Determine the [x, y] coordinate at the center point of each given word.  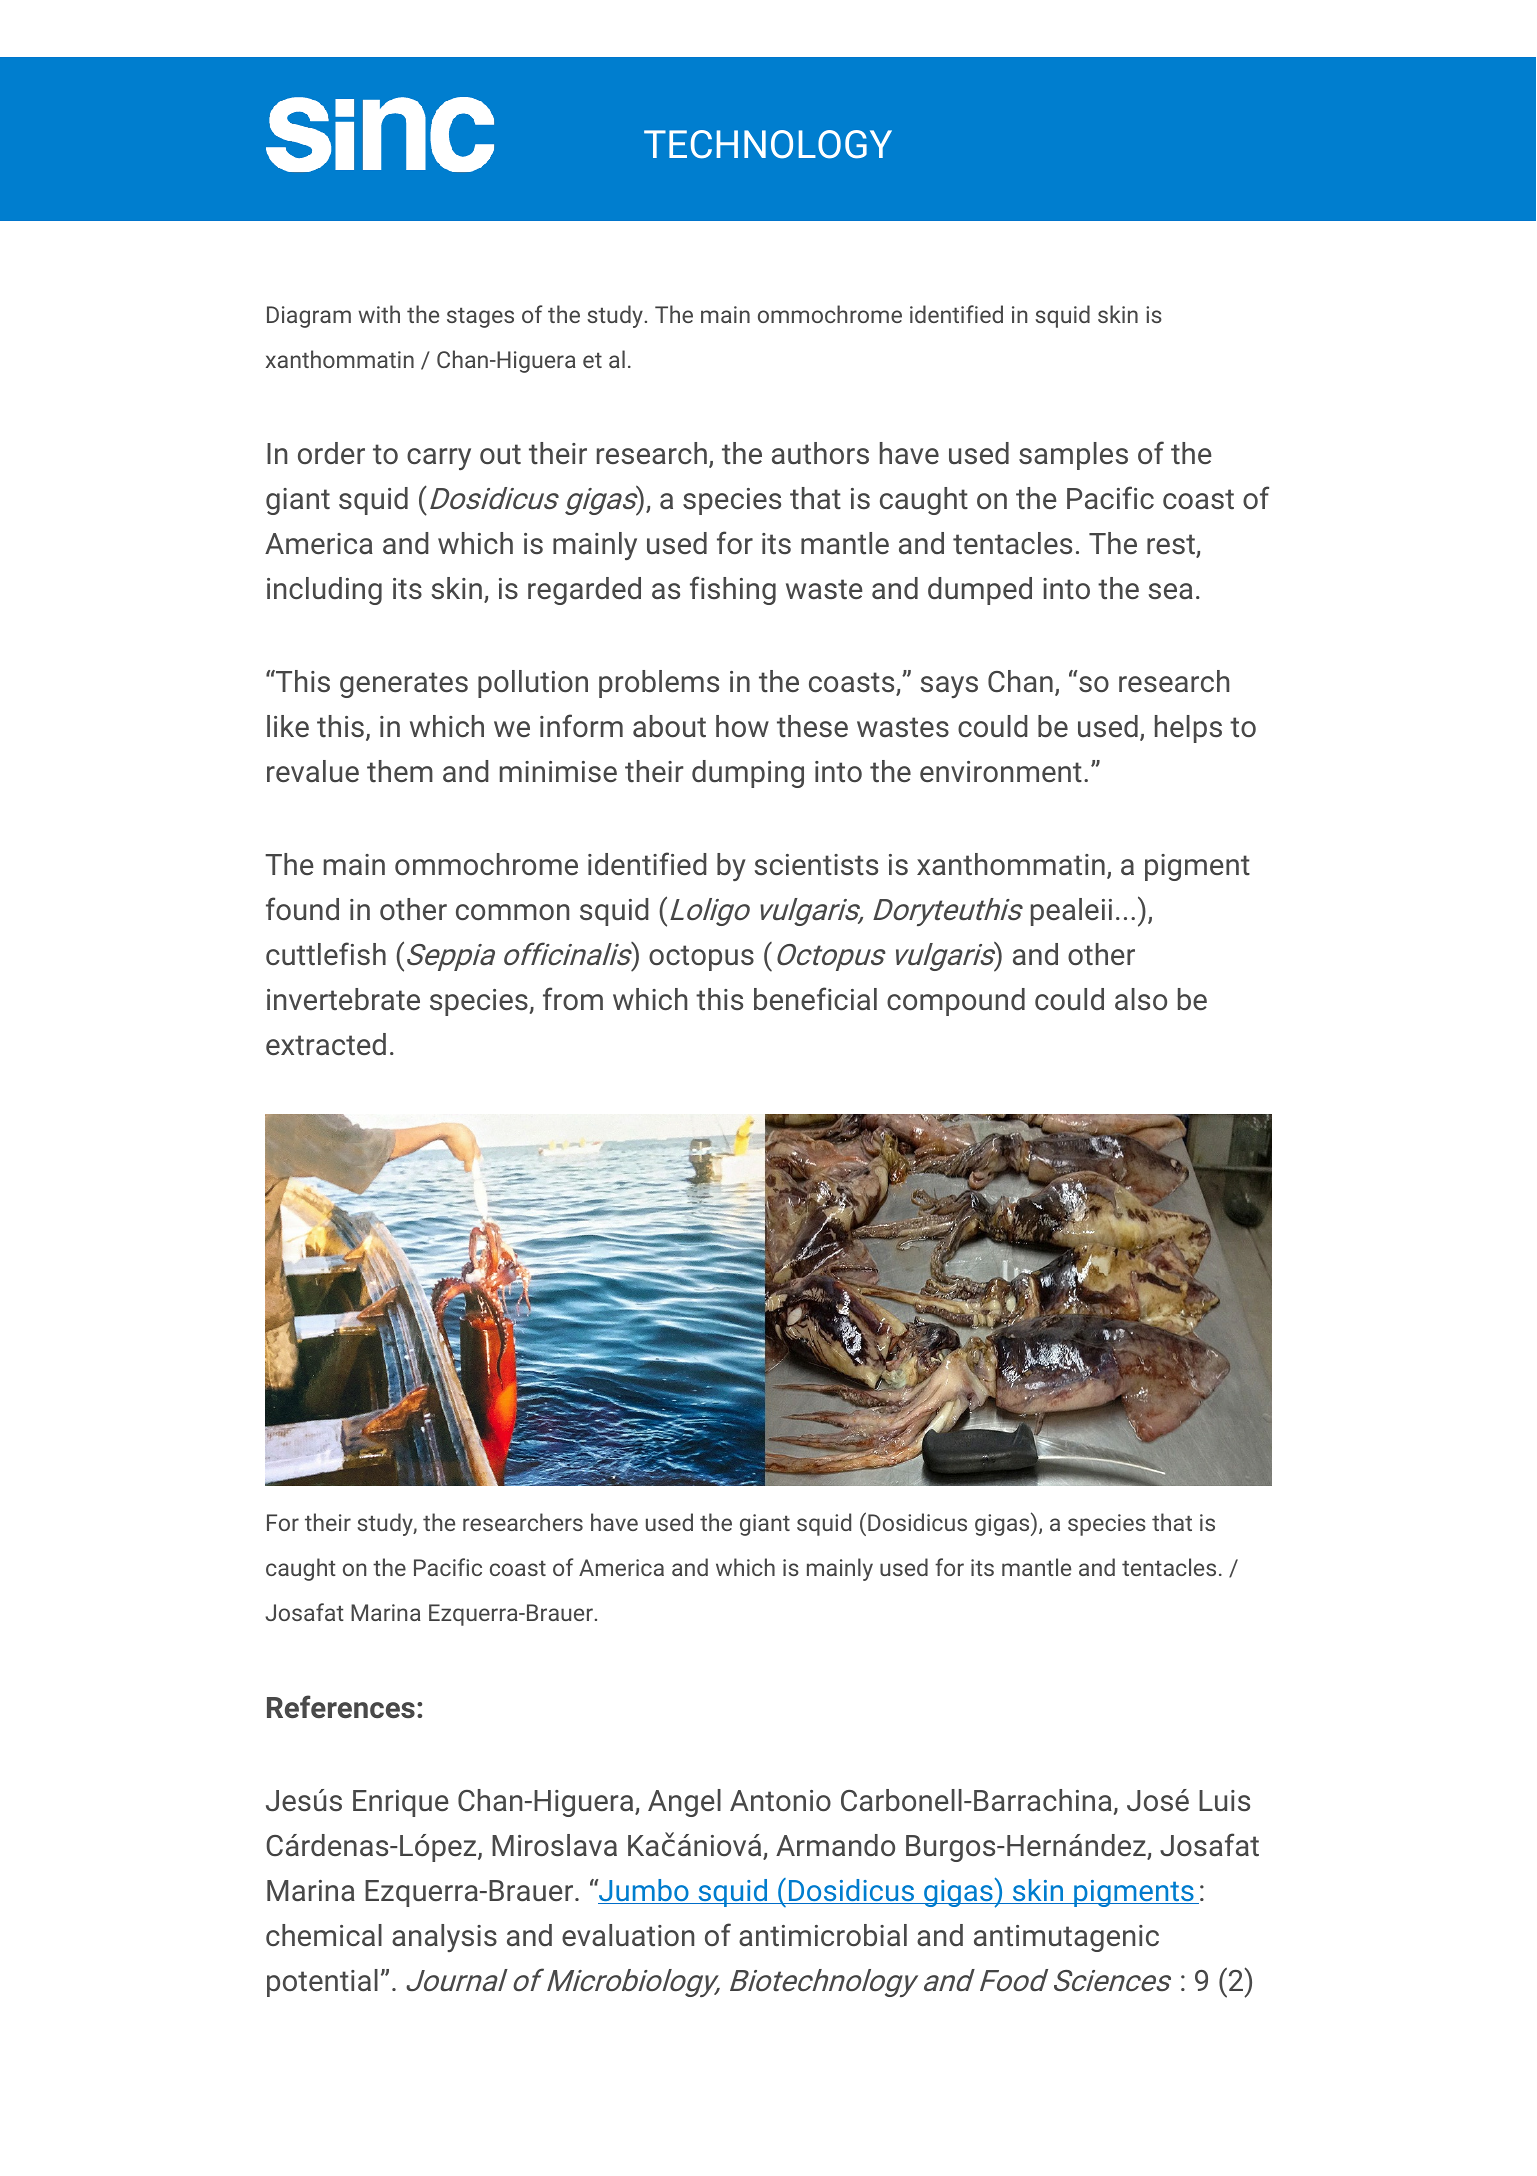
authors [820, 453]
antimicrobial [823, 1935]
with [379, 314]
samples [1073, 456]
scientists [816, 864]
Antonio [780, 1800]
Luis [1224, 1800]
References [341, 1706]
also [1141, 999]
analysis [444, 1938]
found [302, 908]
